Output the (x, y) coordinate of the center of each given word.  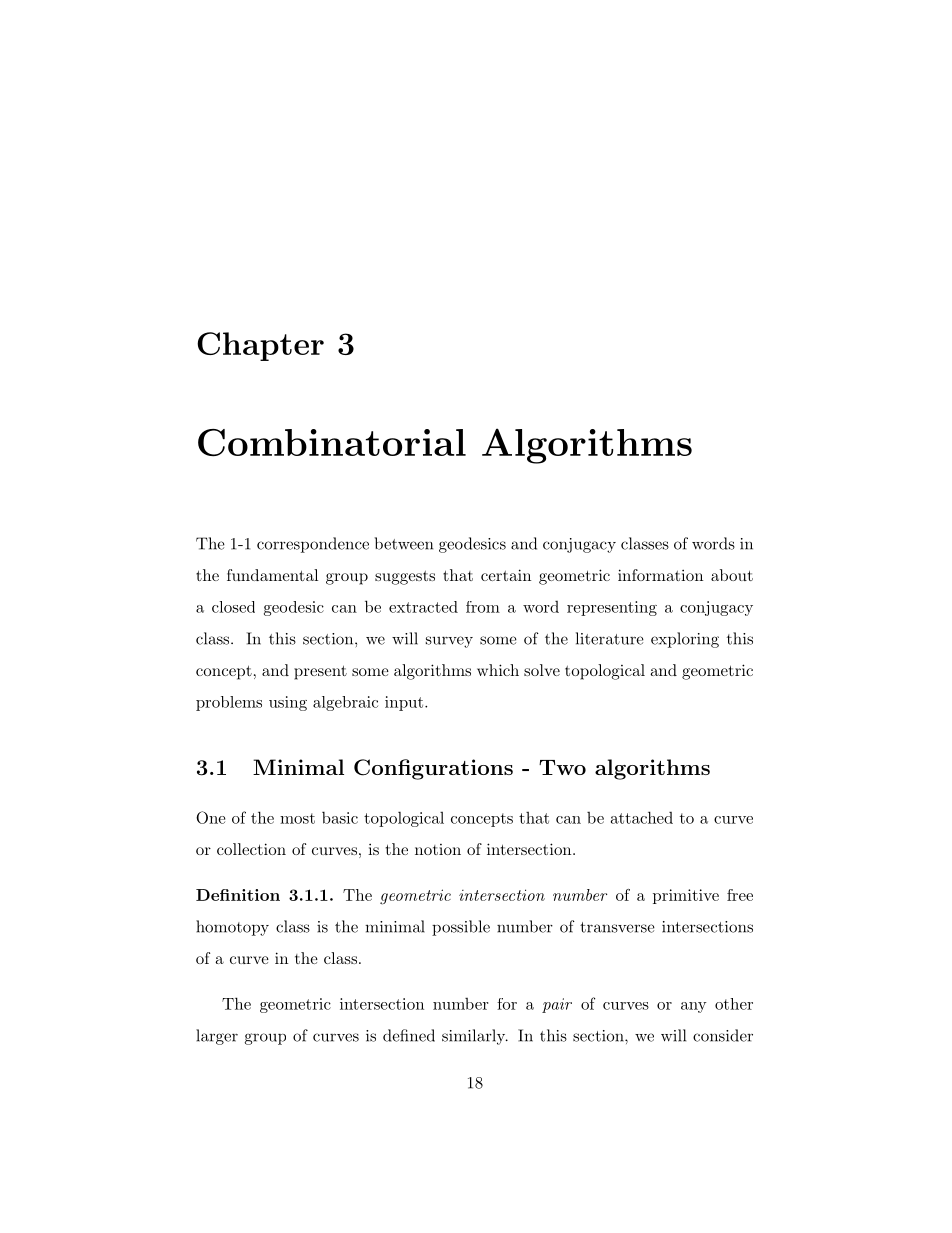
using (288, 703)
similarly (474, 1037)
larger (217, 1037)
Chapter (260, 346)
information (660, 575)
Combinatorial (332, 443)
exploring (685, 640)
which (498, 670)
